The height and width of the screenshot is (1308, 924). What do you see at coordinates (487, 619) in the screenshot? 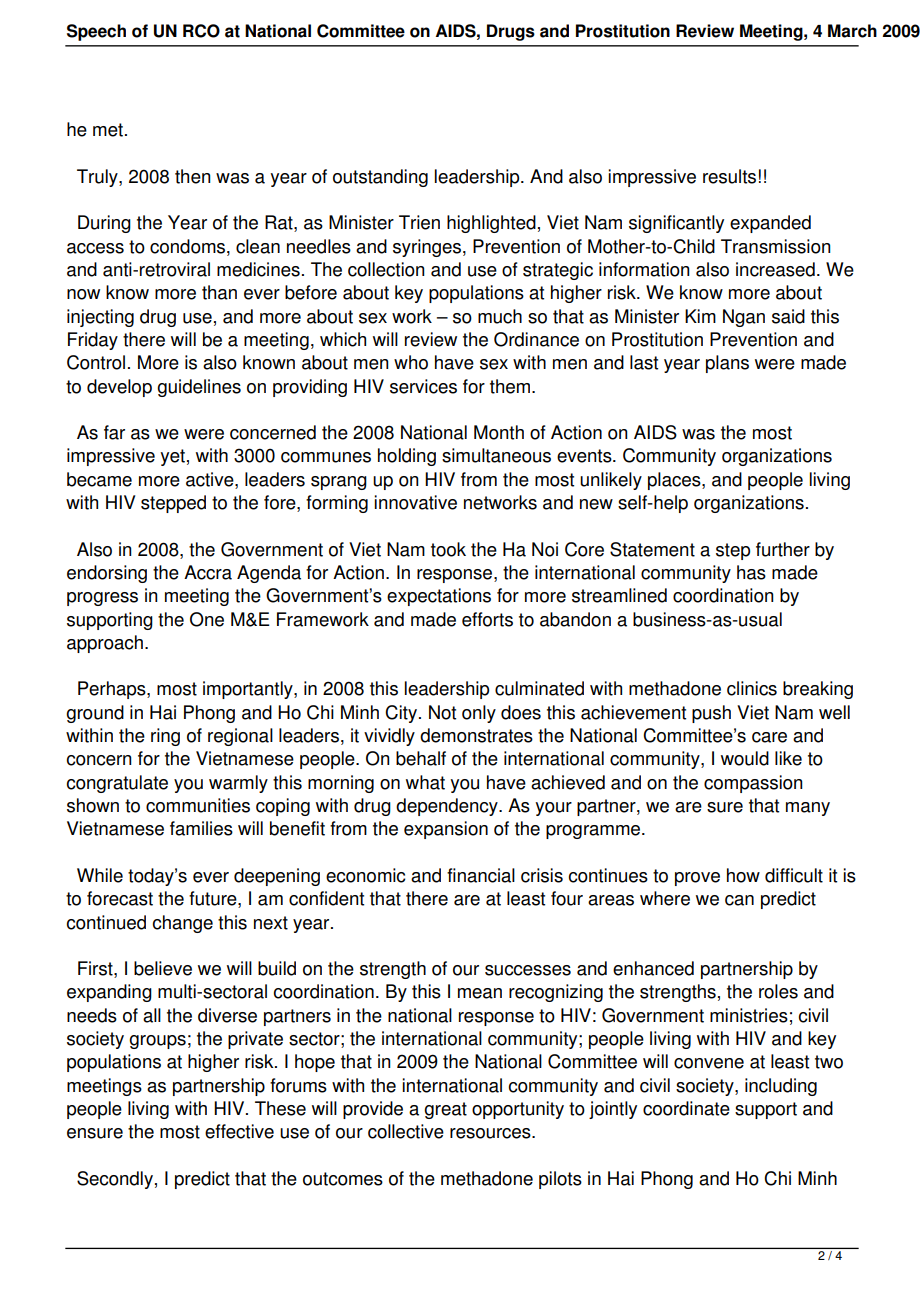
I see `efforts` at bounding box center [487, 619].
